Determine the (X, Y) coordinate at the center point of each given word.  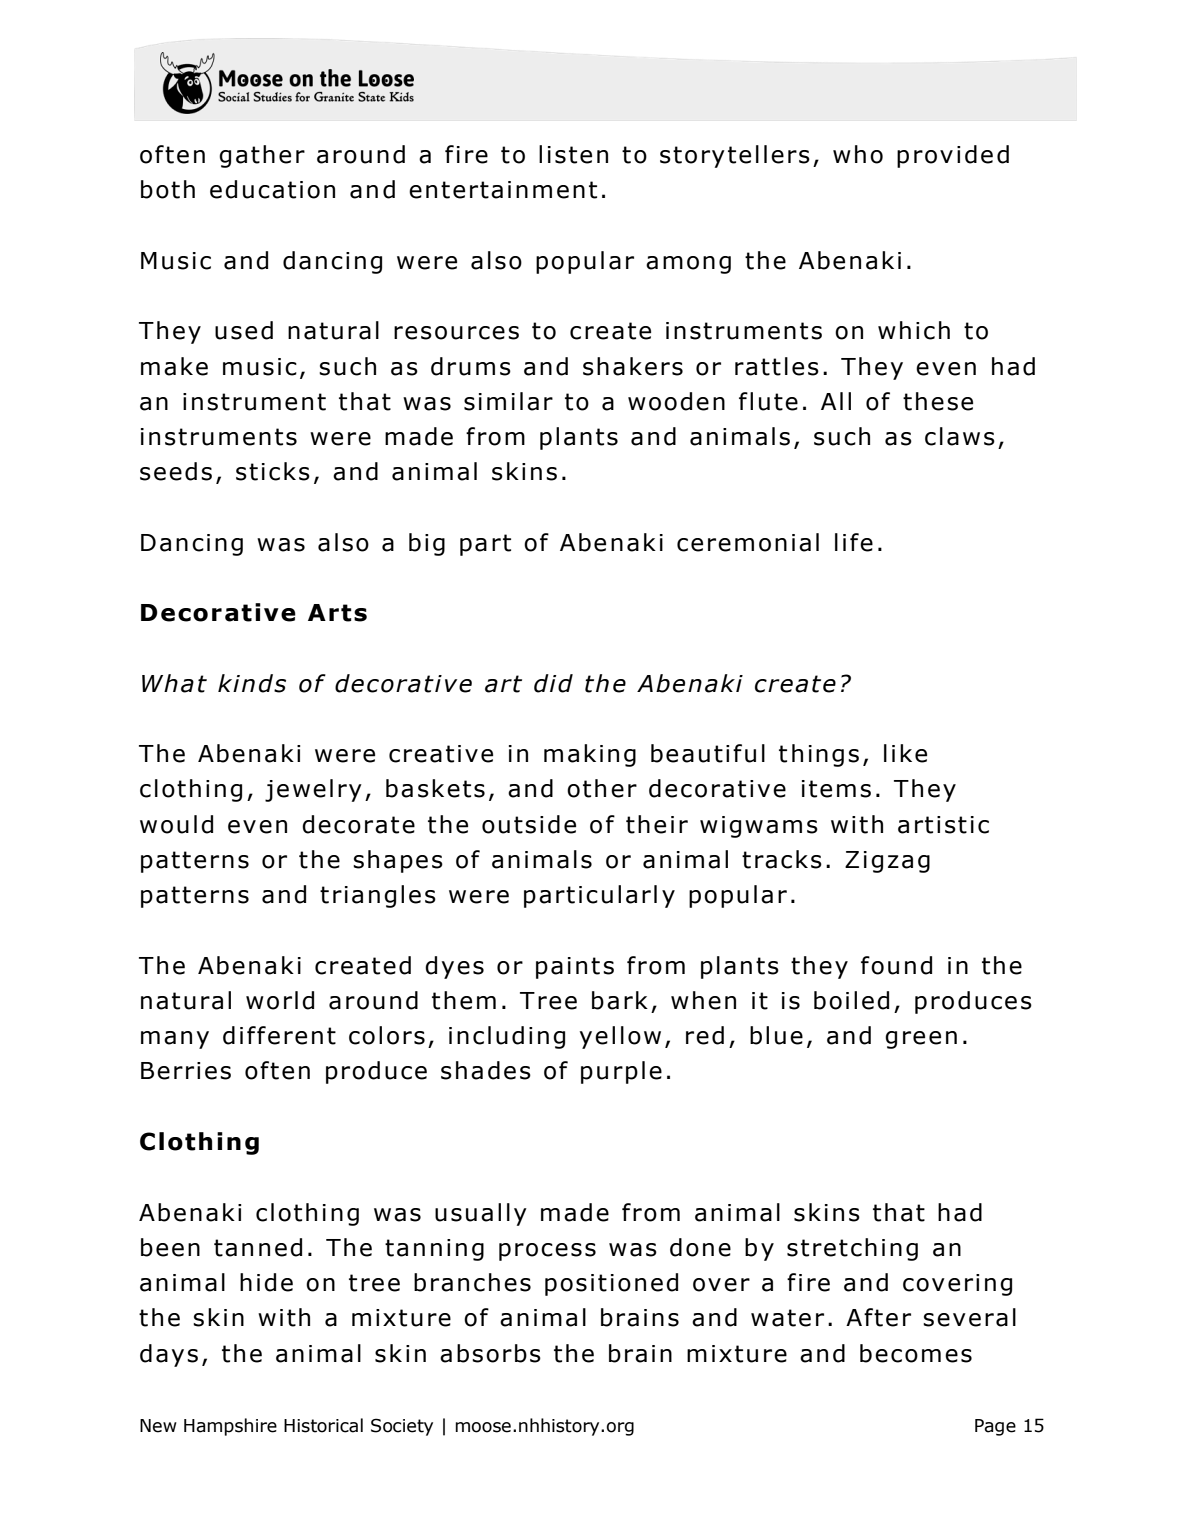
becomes (916, 1353)
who (858, 154)
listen (573, 154)
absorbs (490, 1353)
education (272, 189)
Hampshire (230, 1427)
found (896, 965)
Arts (337, 613)
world (280, 1000)
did (553, 683)
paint (568, 968)
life (854, 542)
